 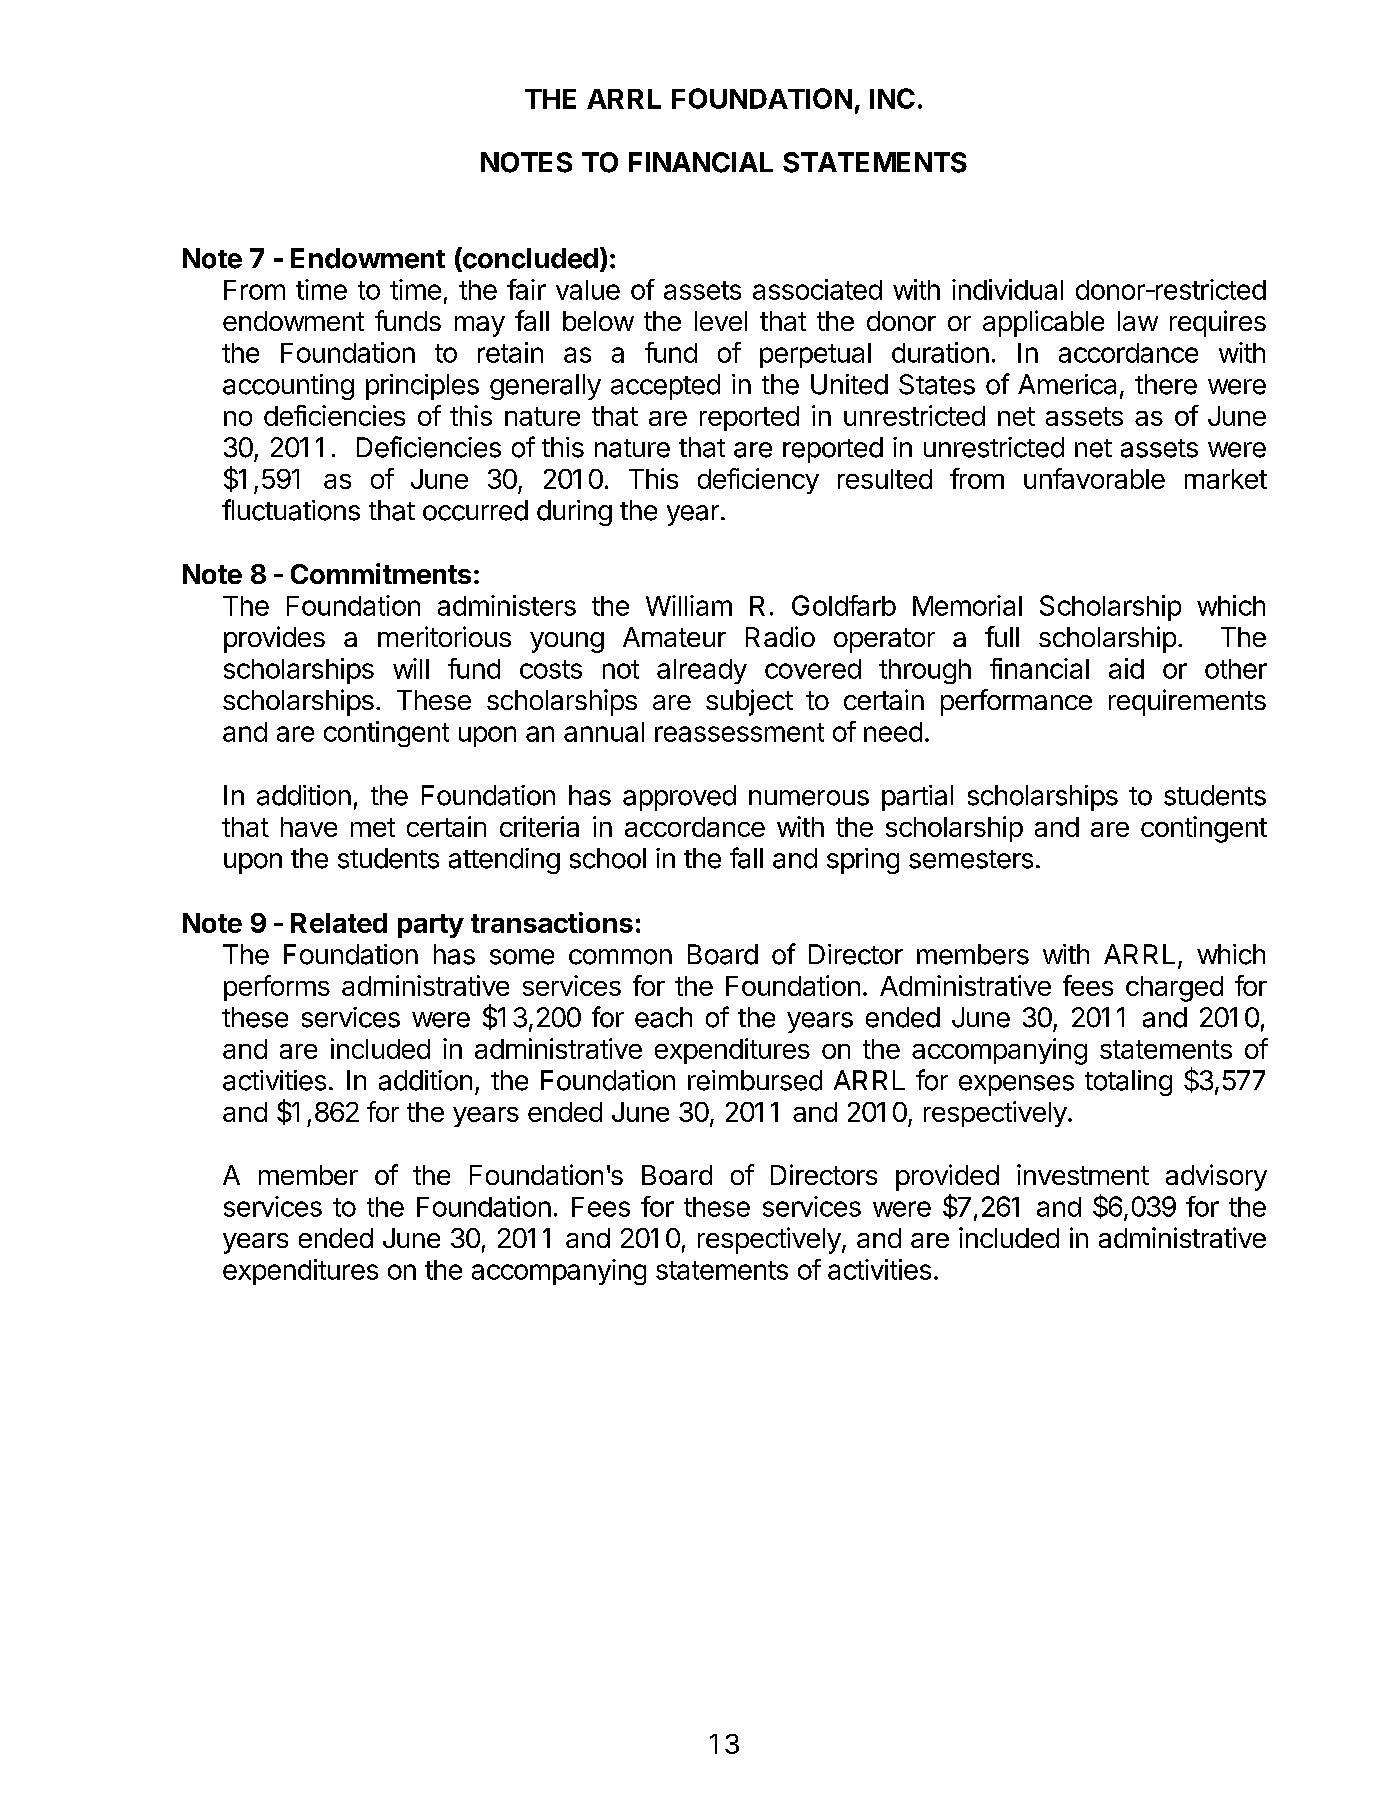 What do you see at coordinates (620, 957) in the screenshot?
I see `common` at bounding box center [620, 957].
